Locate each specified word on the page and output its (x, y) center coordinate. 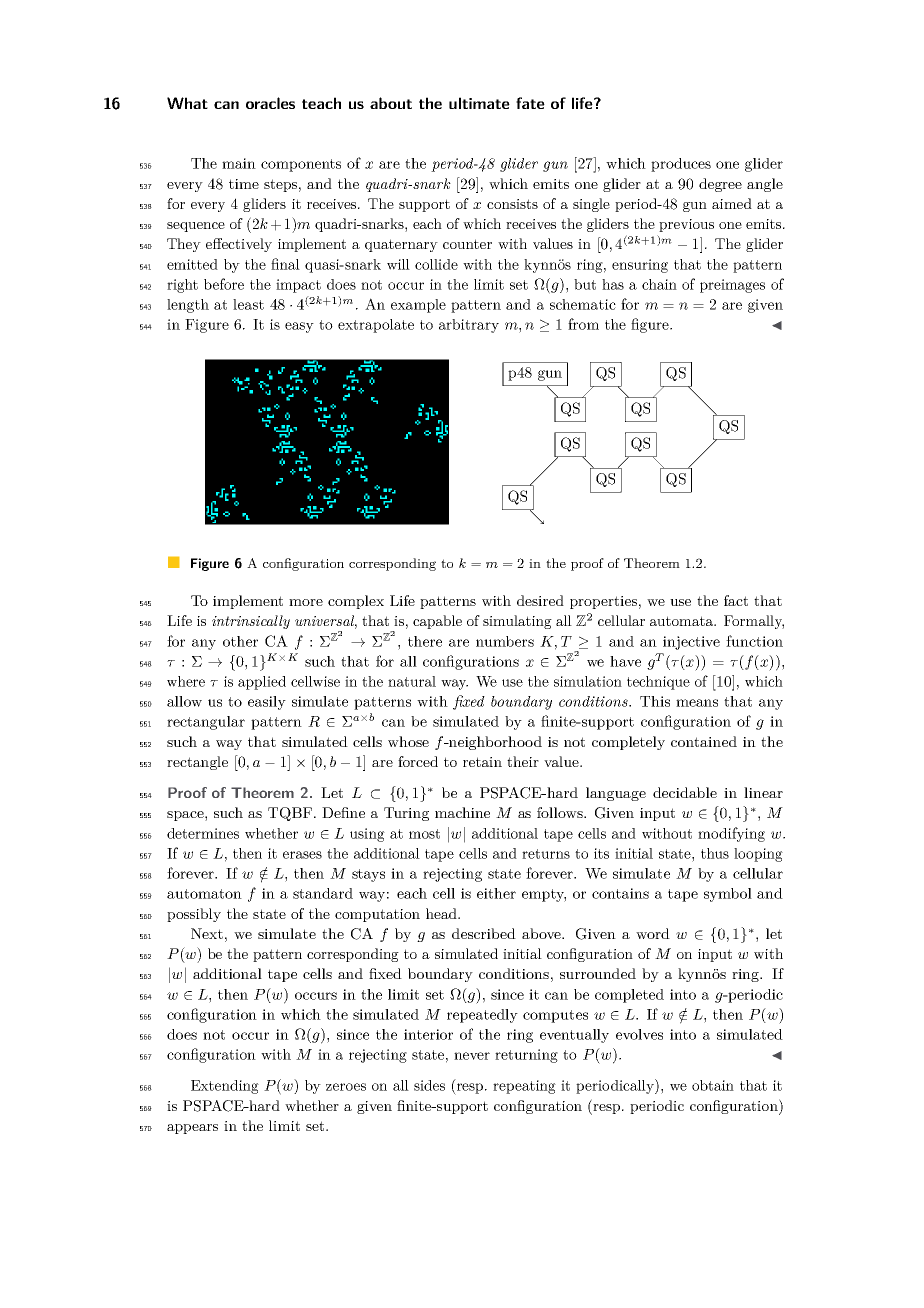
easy (299, 327)
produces (681, 165)
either (496, 893)
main (239, 163)
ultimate (479, 103)
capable (437, 622)
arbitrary (469, 326)
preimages (732, 286)
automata (682, 621)
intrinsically (251, 622)
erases (302, 855)
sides (429, 1085)
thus (715, 853)
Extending (225, 1087)
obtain (713, 1085)
